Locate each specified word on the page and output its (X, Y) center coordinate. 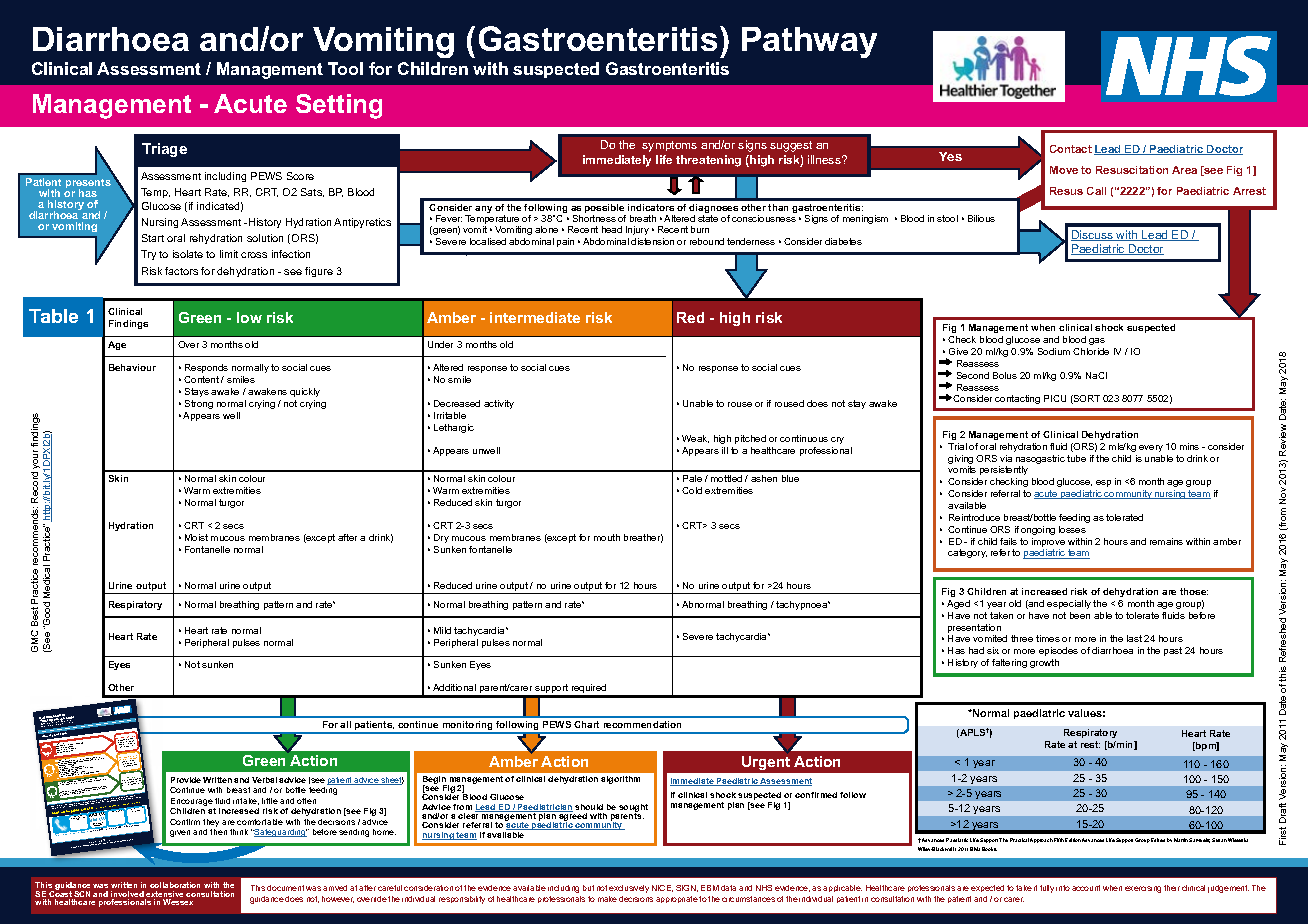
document (285, 888)
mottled (726, 478)
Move (1064, 170)
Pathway (809, 42)
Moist (196, 537)
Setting (339, 106)
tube (1076, 458)
